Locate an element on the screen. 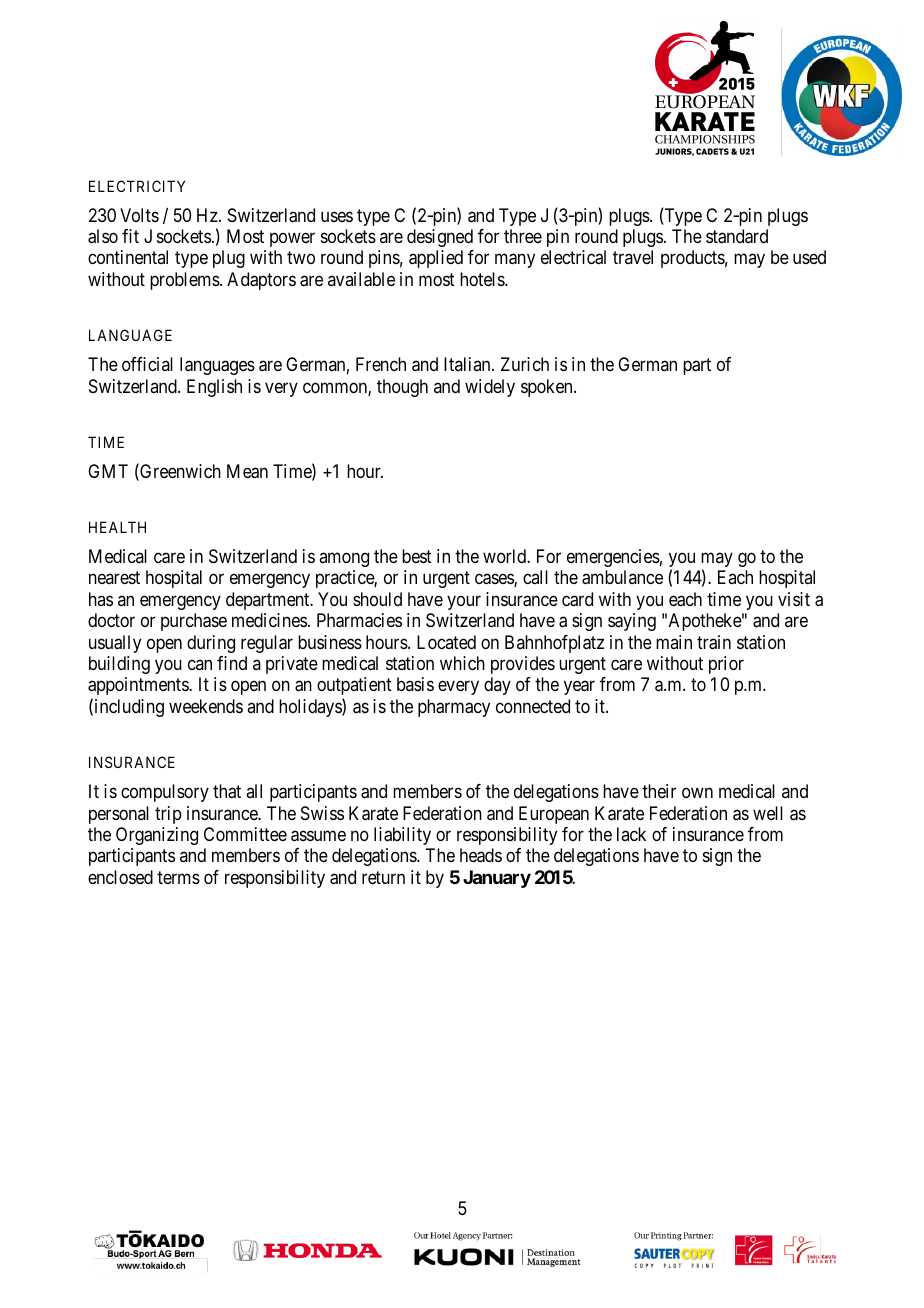 The width and height of the screenshot is (924, 1308). weekends is located at coordinates (206, 706).
